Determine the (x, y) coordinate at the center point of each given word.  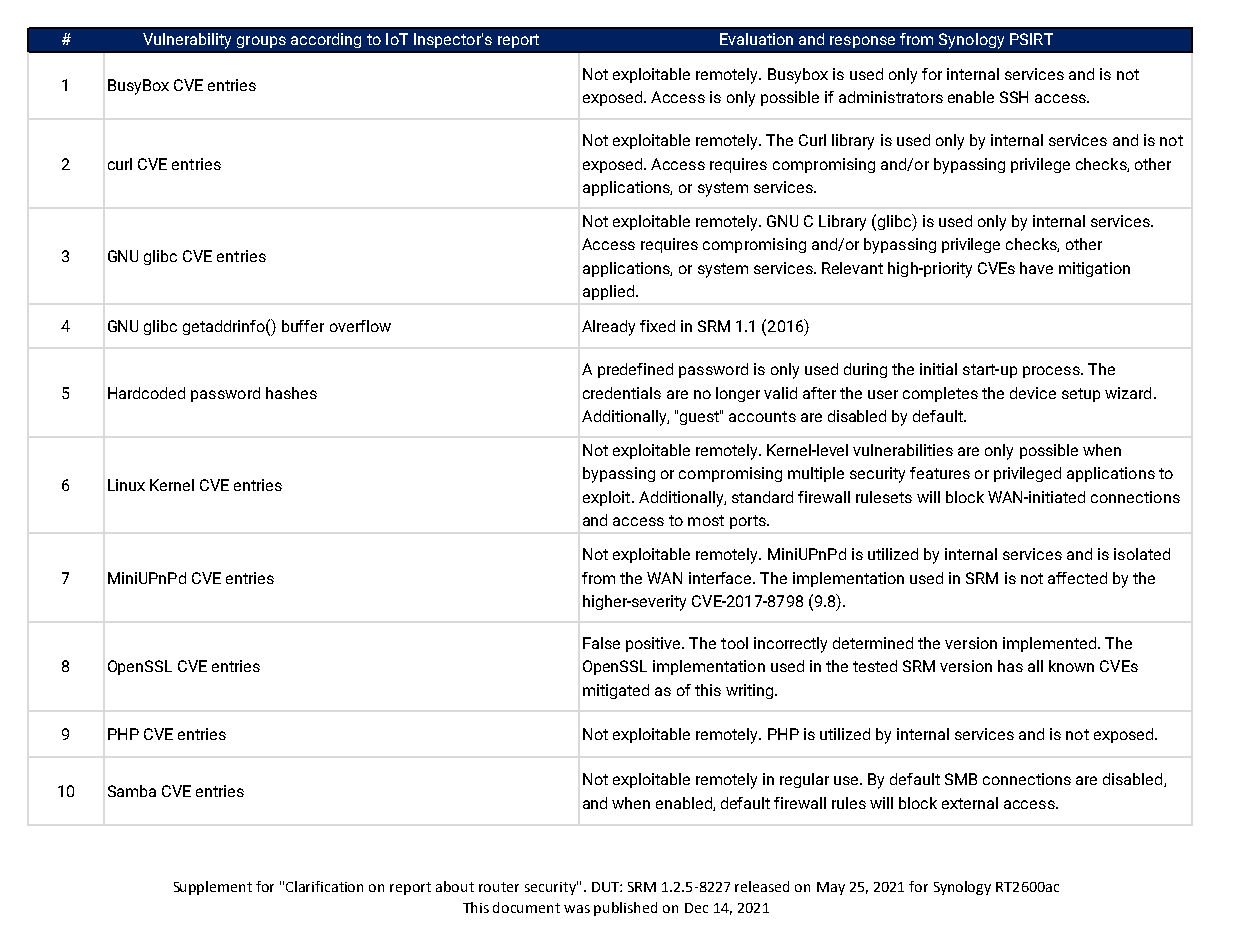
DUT (606, 887)
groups (261, 42)
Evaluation (756, 39)
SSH (1014, 97)
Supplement (213, 888)
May (831, 888)
